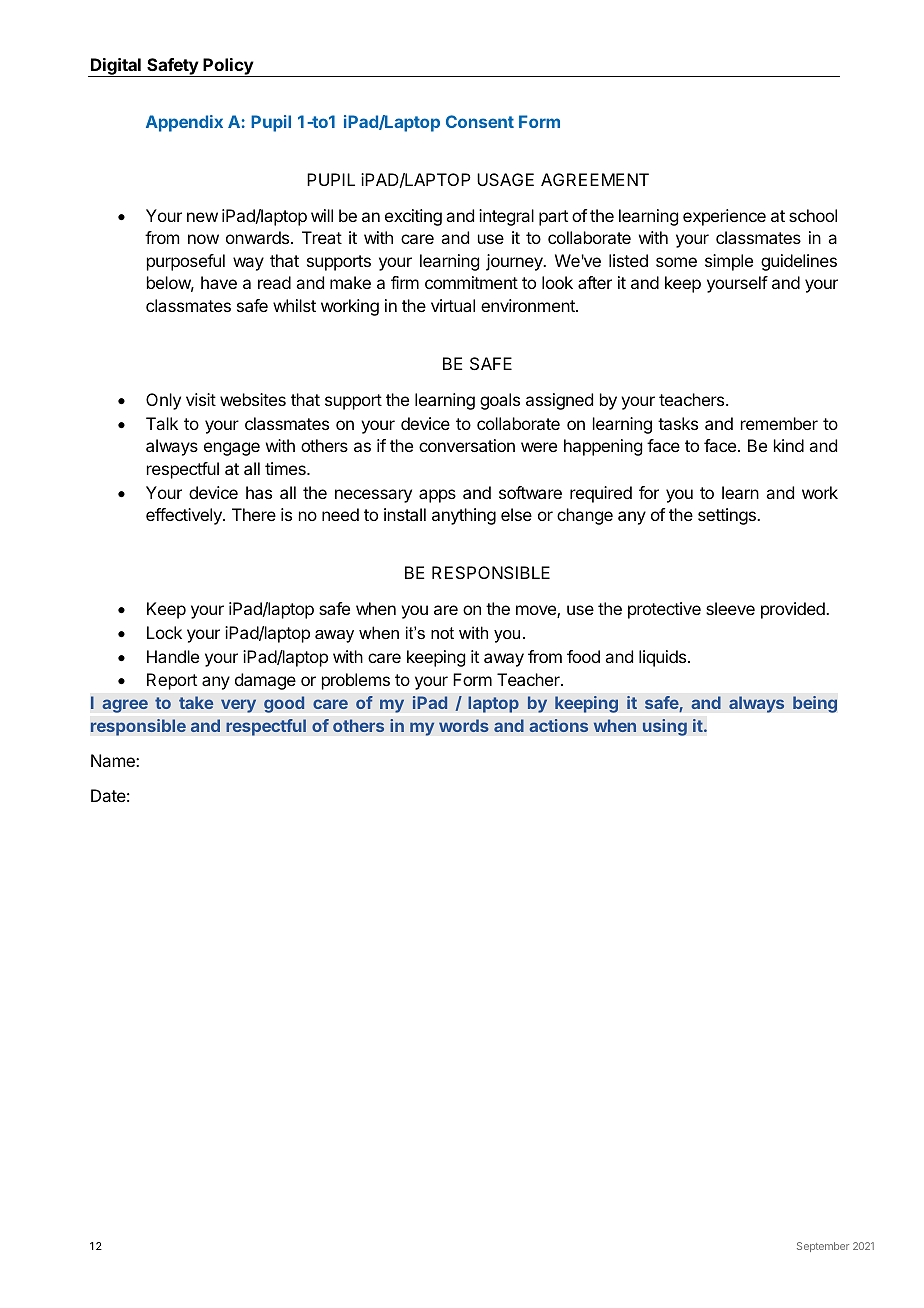 The height and width of the screenshot is (1308, 924). What do you see at coordinates (173, 656) in the screenshot?
I see `Handle` at bounding box center [173, 656].
